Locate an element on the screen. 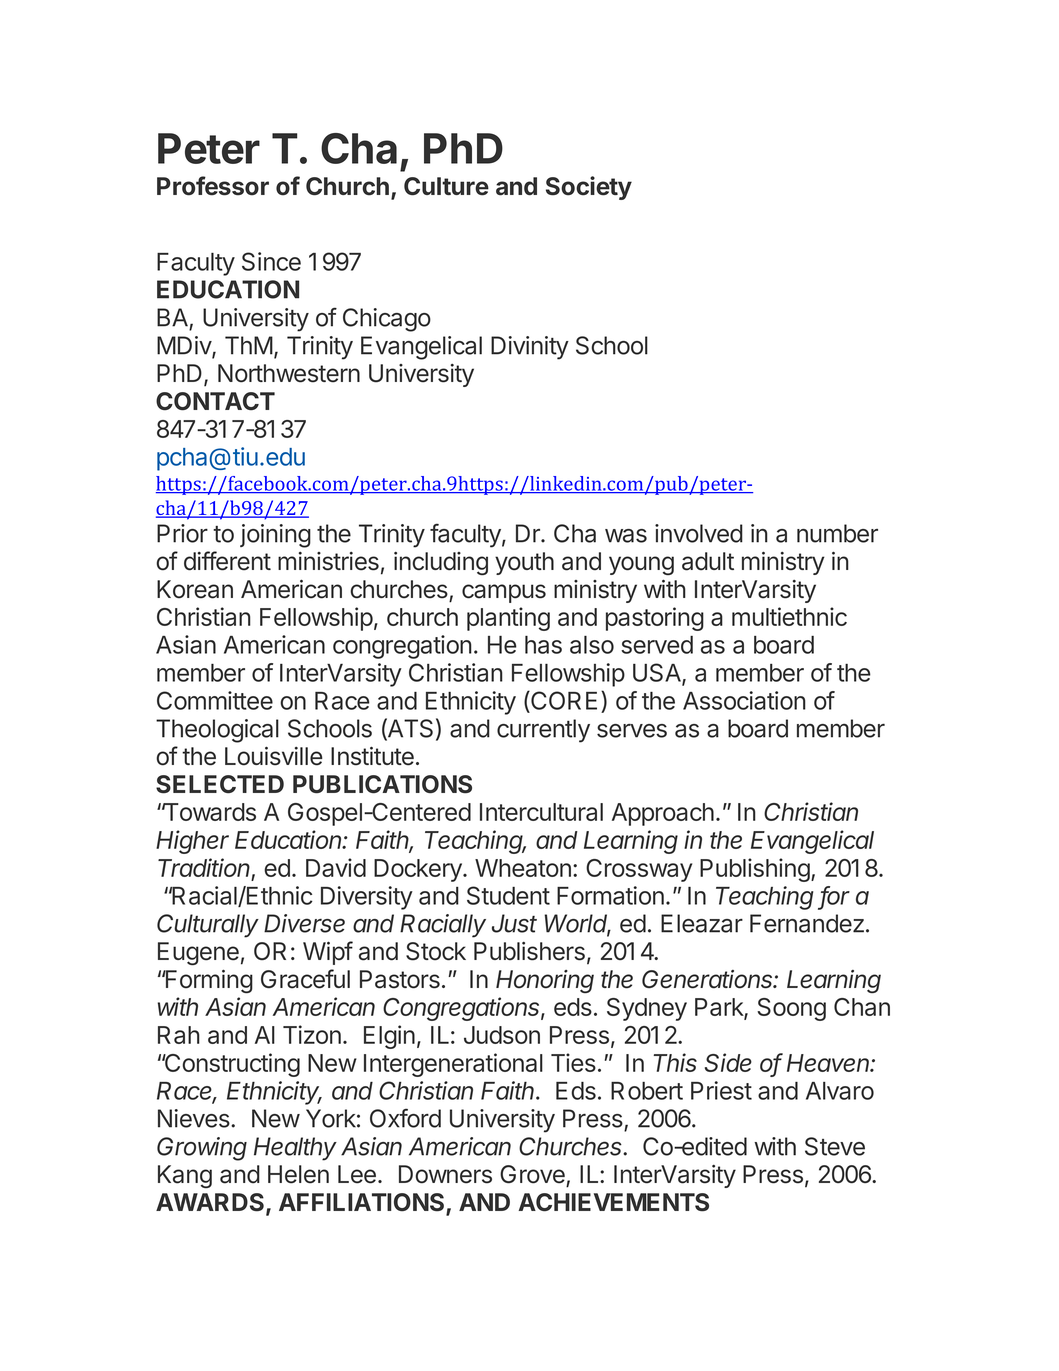  Society is located at coordinates (589, 188).
